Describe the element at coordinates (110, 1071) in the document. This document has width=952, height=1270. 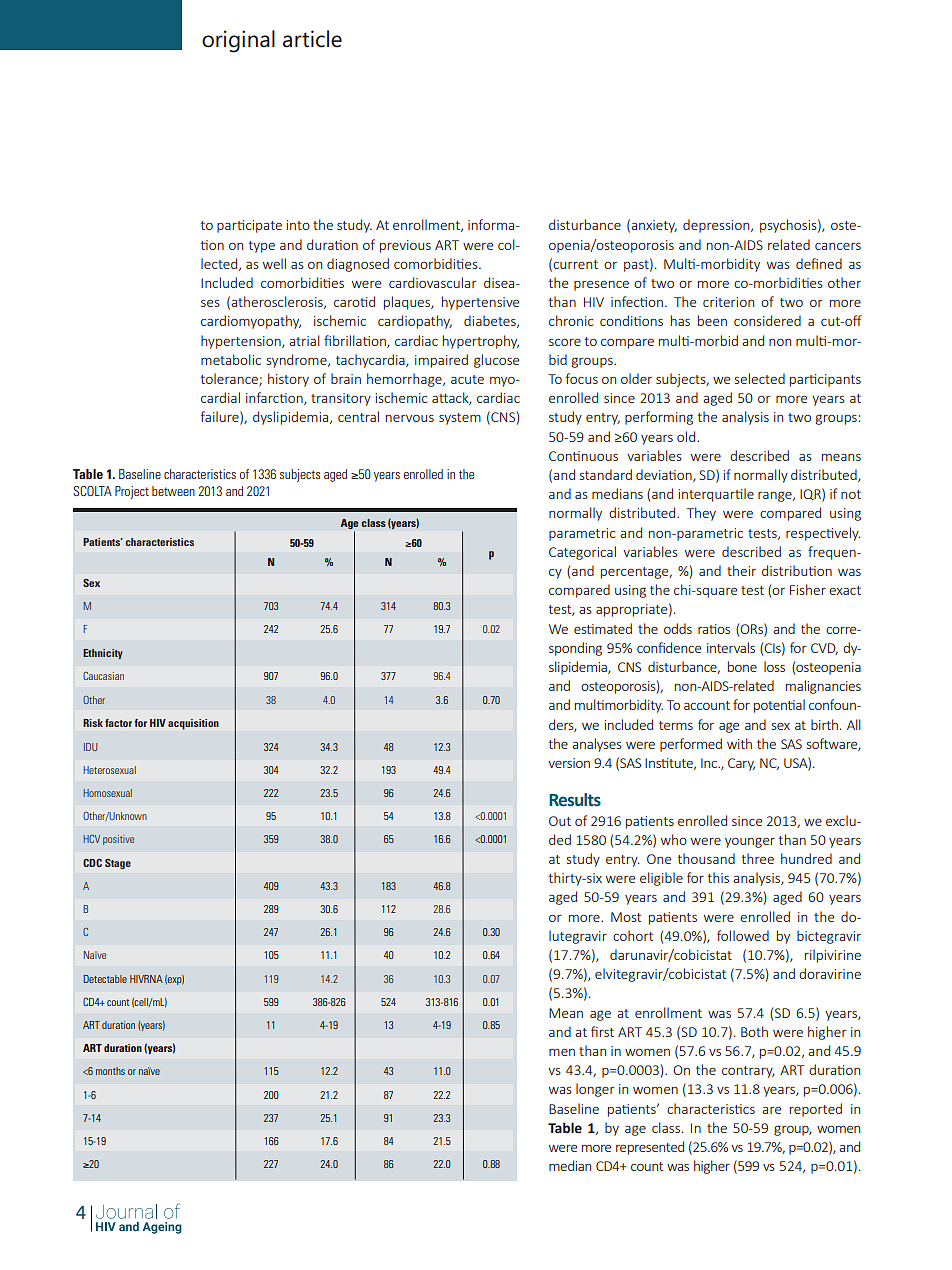
I see `months` at that location.
